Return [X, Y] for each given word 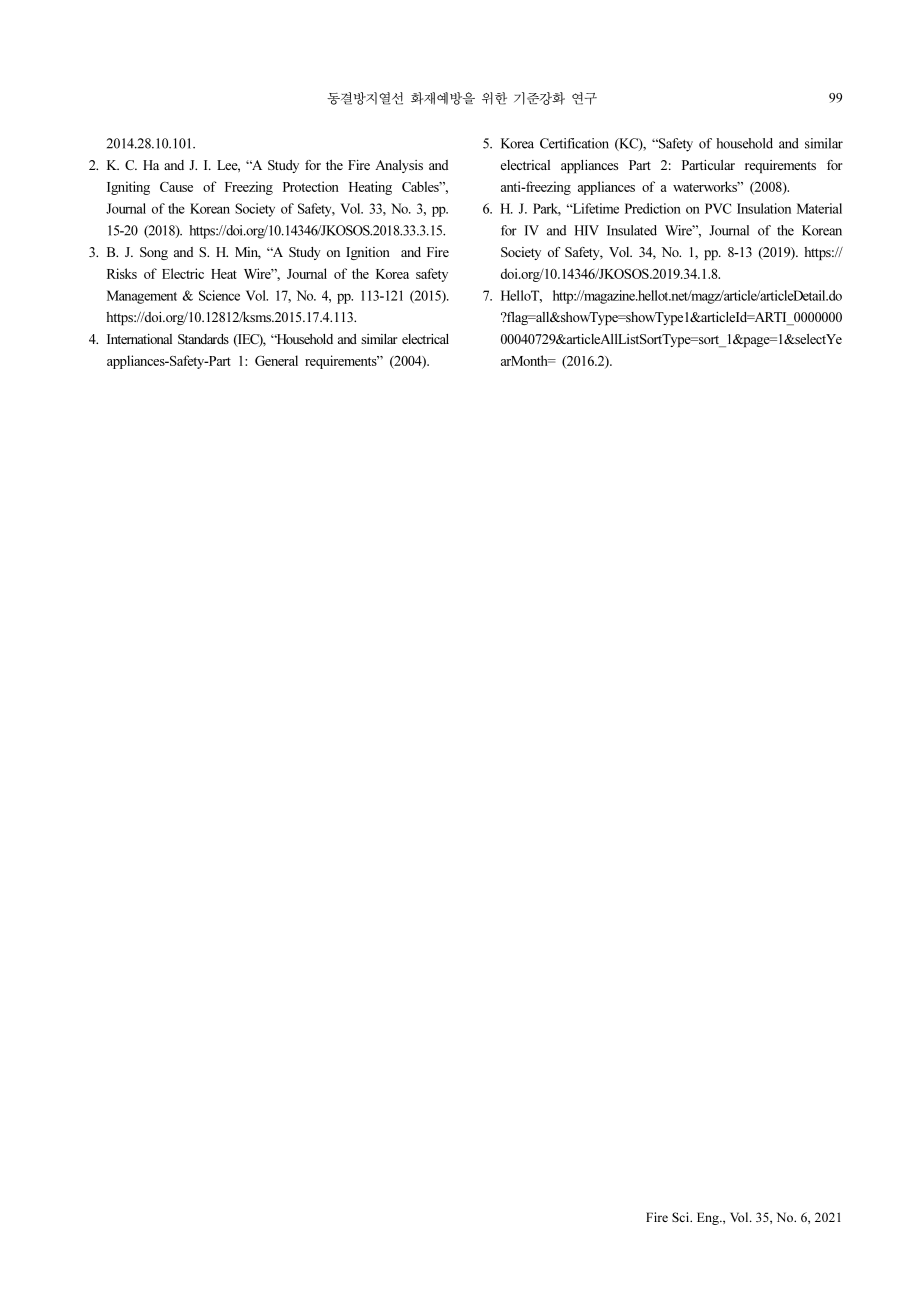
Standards [203, 339]
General [276, 360]
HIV [587, 230]
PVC [718, 208]
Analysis [399, 166]
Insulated [632, 230]
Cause [176, 187]
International [139, 339]
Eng [709, 1218]
